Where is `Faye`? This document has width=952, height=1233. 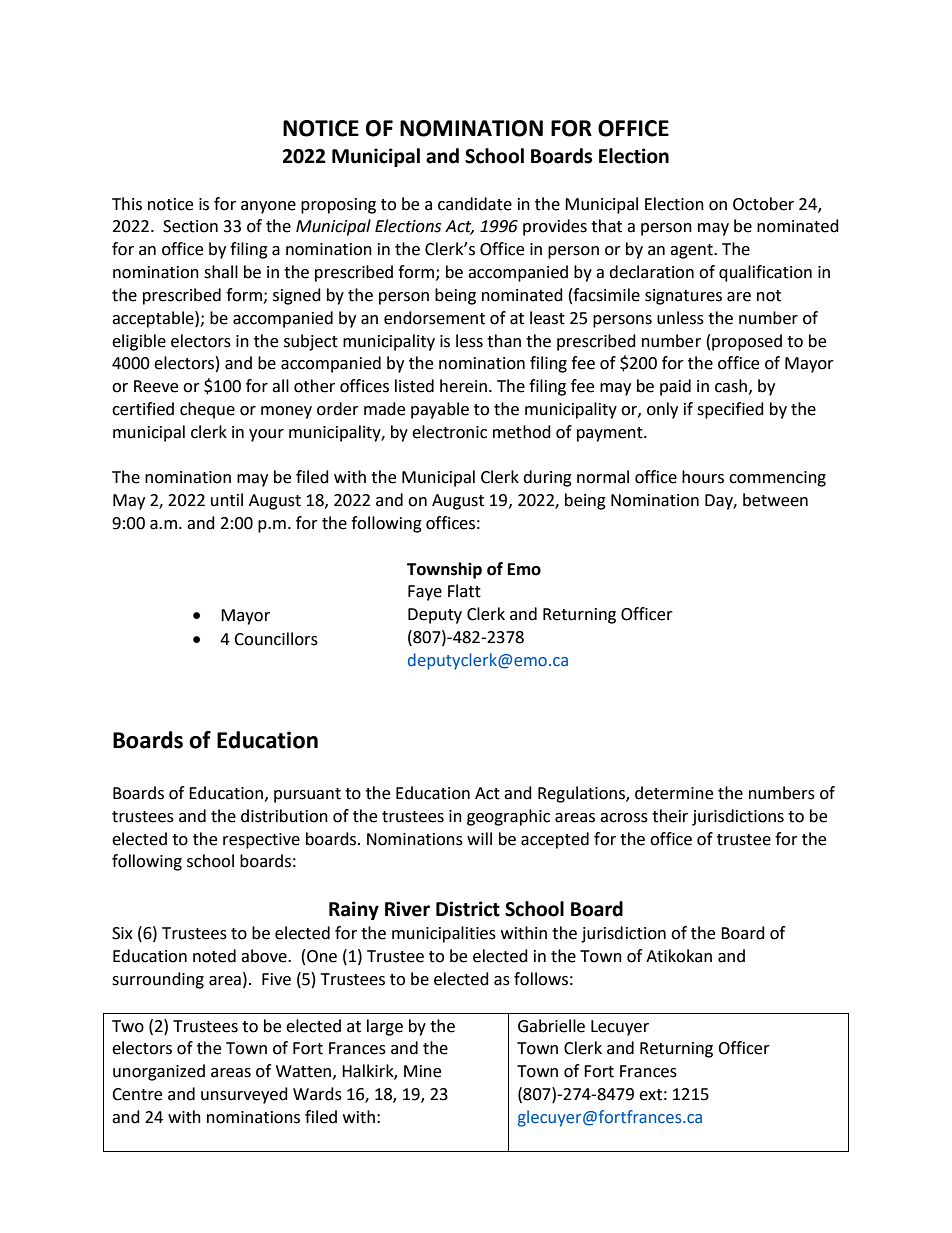
Faye is located at coordinates (425, 593).
